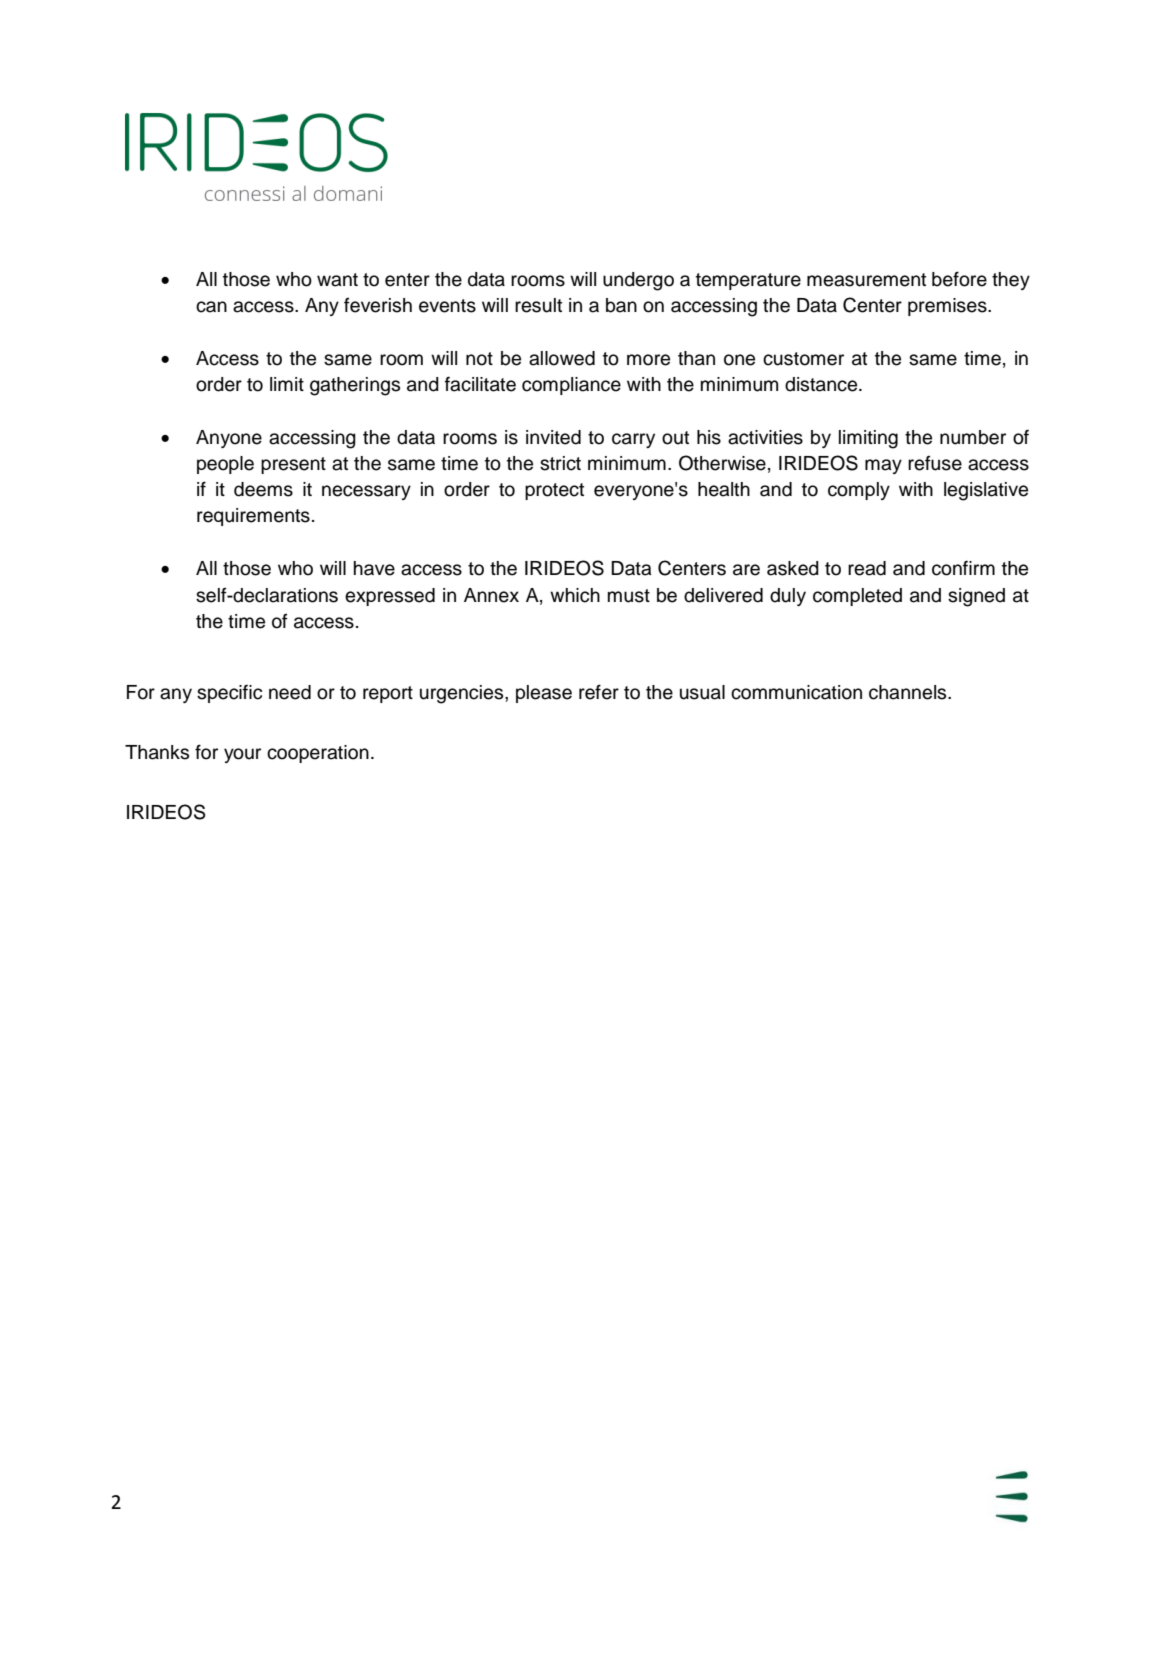  What do you see at coordinates (253, 517) in the screenshot?
I see `requirements` at bounding box center [253, 517].
